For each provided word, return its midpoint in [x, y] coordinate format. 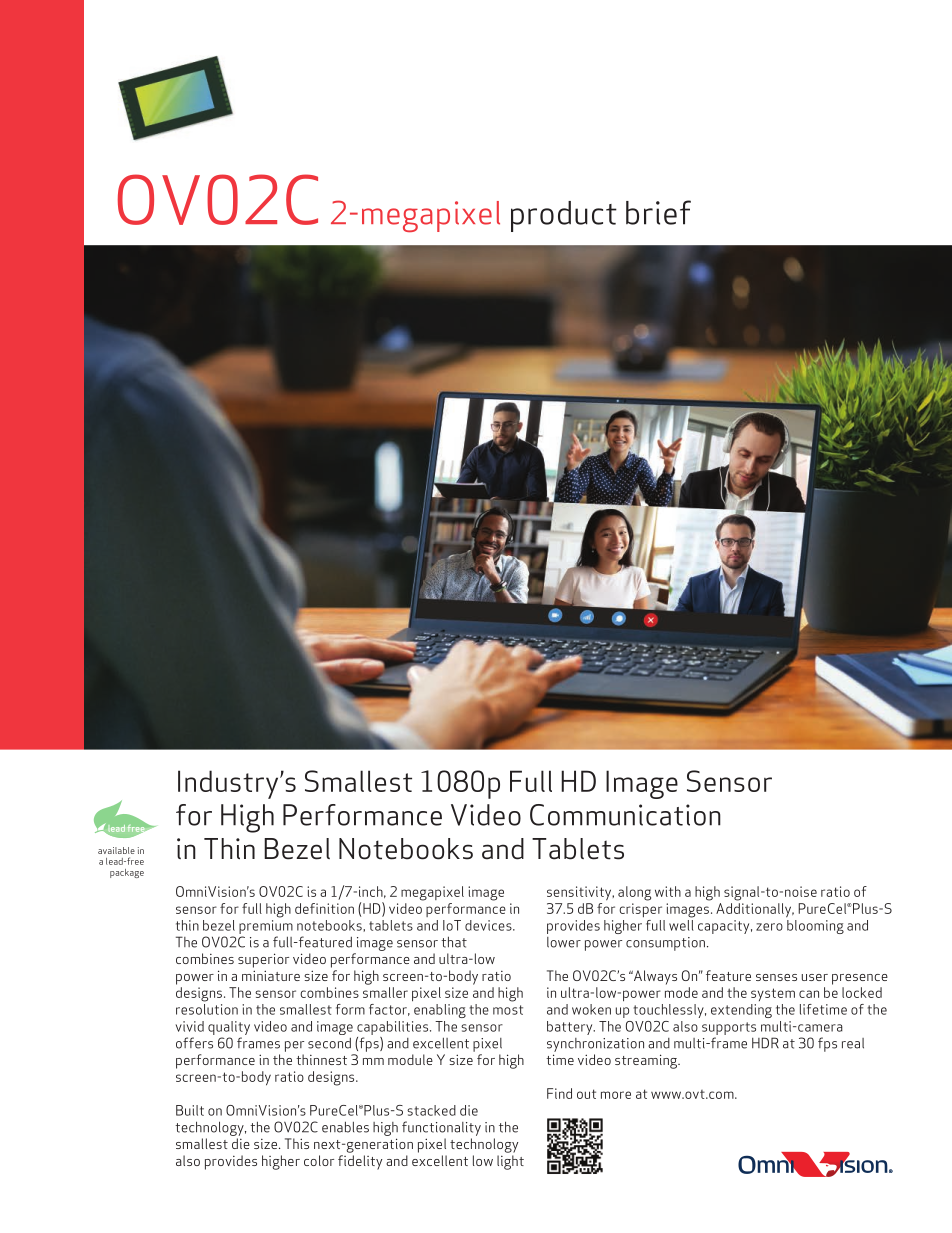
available [116, 850]
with [668, 891]
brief [658, 212]
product [564, 216]
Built [190, 1110]
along [634, 893]
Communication [625, 815]
